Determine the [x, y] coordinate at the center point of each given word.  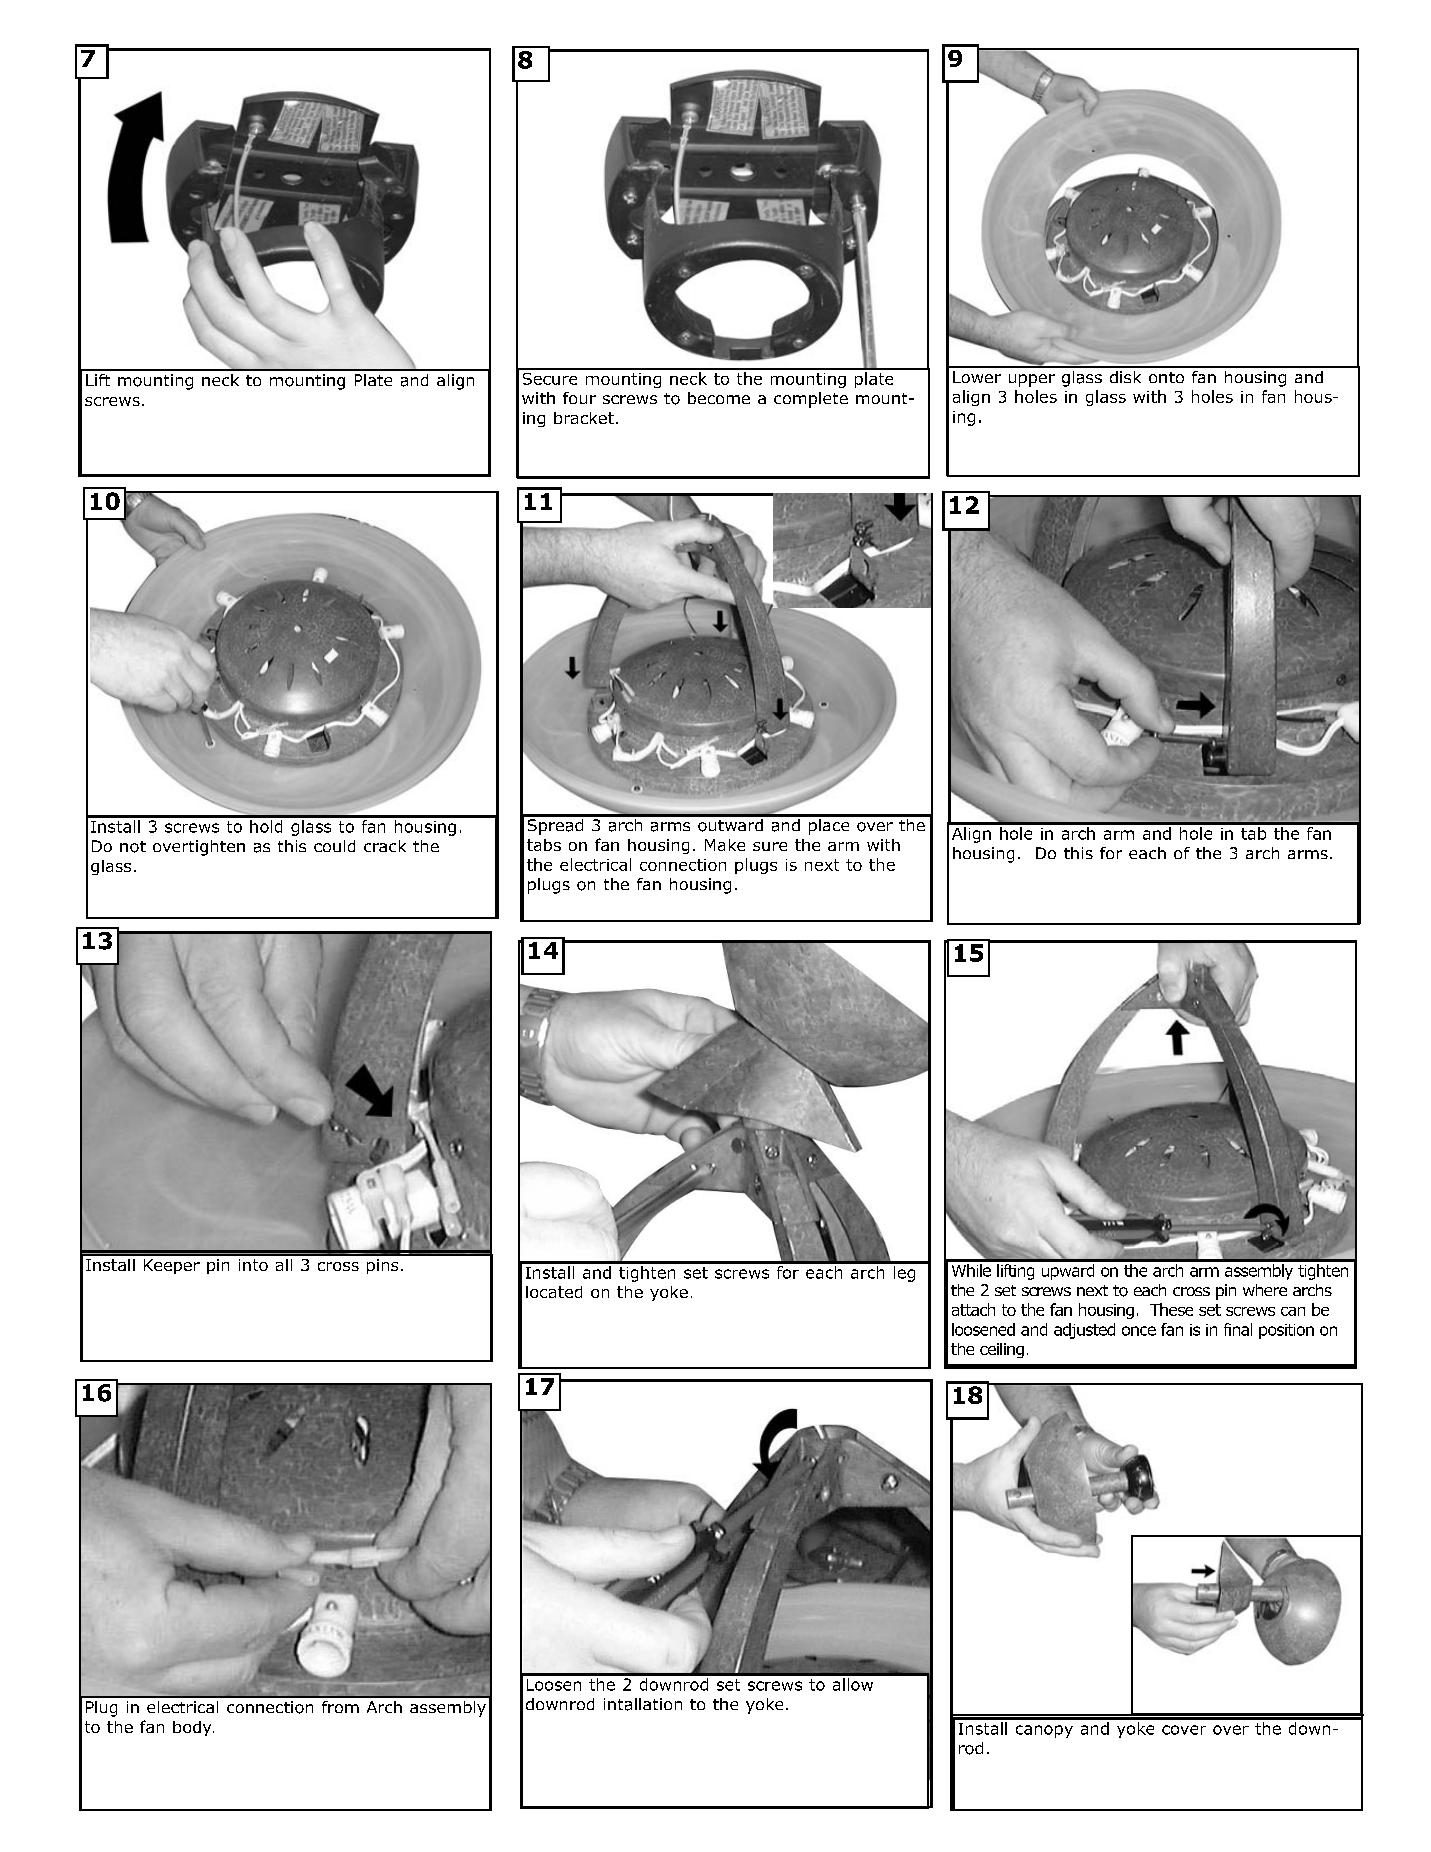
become [719, 398]
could [334, 846]
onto [1166, 377]
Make [725, 845]
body [193, 1728]
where [1265, 1290]
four [579, 398]
